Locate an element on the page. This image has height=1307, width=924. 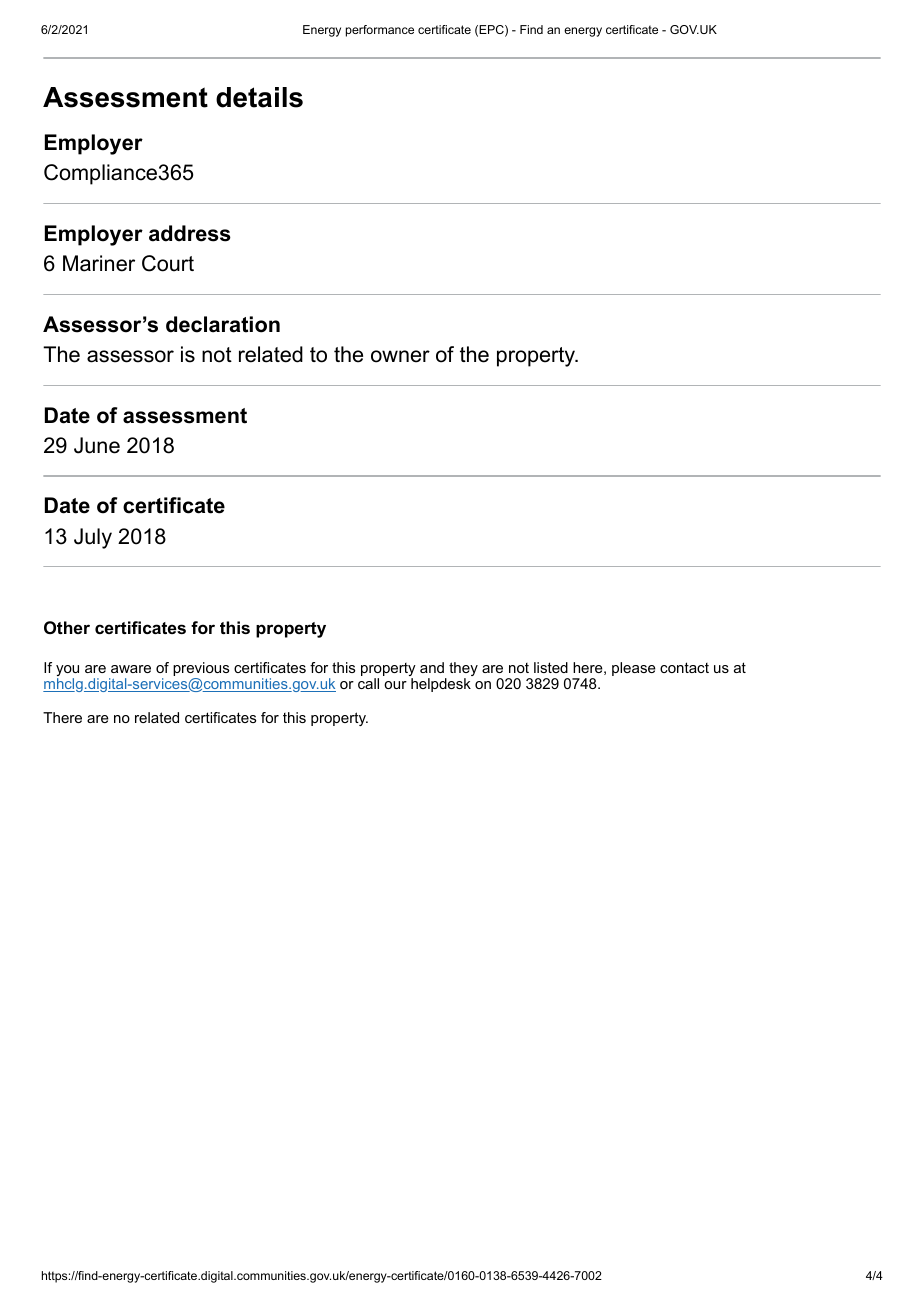
declaration is located at coordinates (223, 324).
